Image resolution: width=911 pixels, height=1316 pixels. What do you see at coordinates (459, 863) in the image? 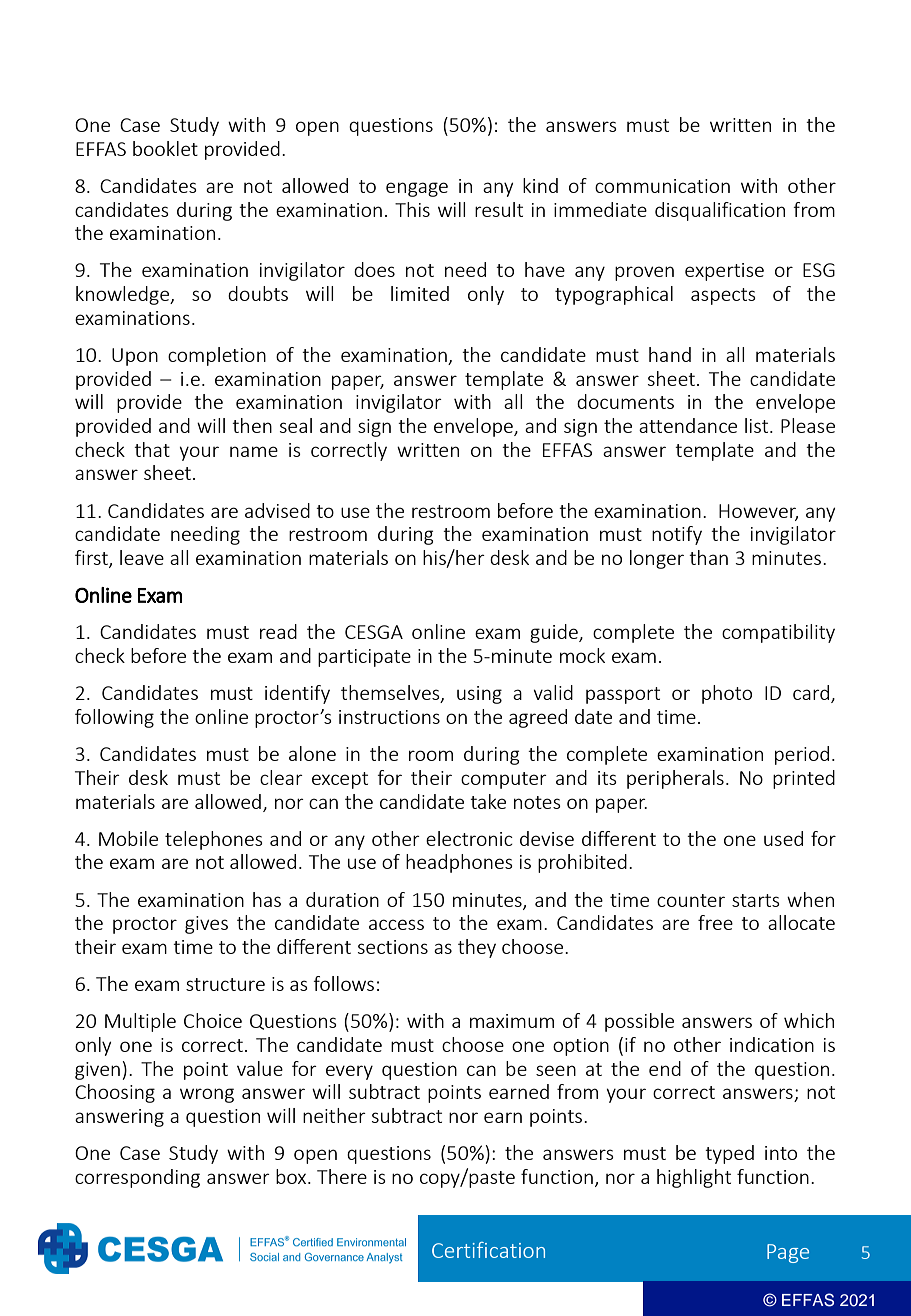
I see `headphones` at bounding box center [459, 863].
